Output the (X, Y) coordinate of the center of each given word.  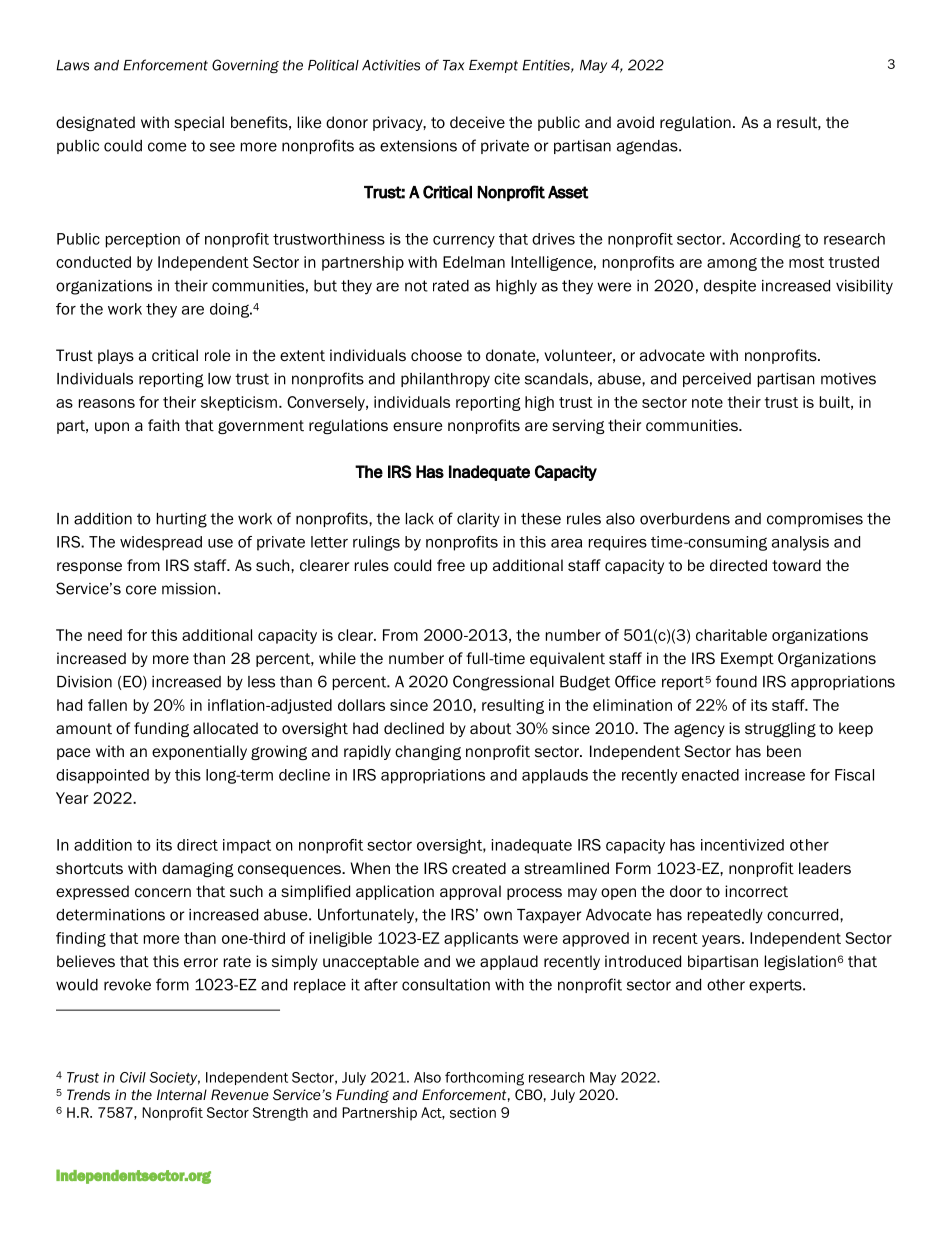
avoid (635, 122)
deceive (477, 122)
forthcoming (484, 1079)
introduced (643, 961)
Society (175, 1078)
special (199, 123)
